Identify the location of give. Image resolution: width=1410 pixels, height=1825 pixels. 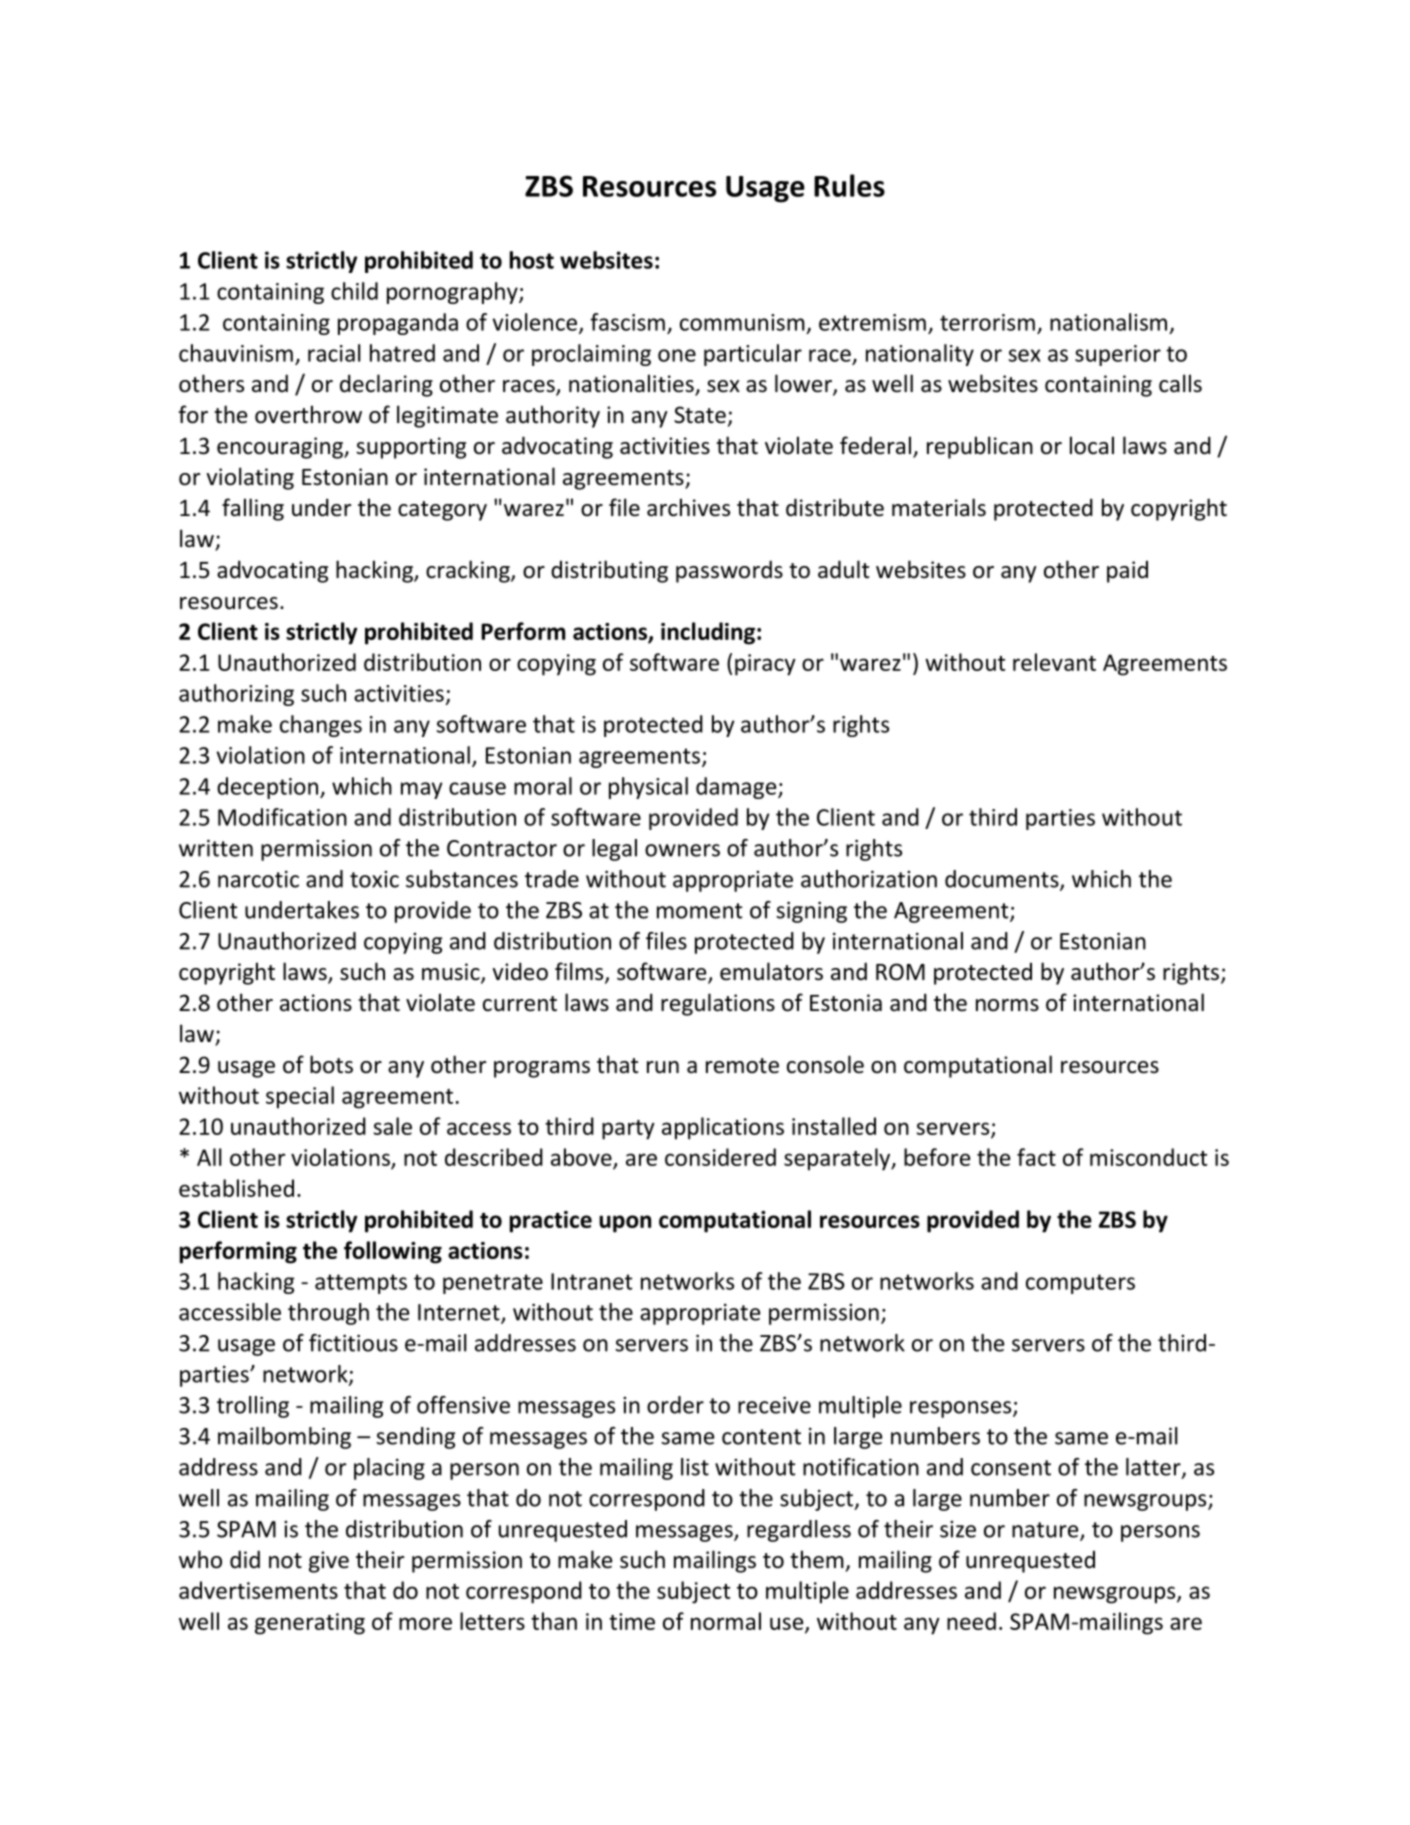
(329, 1562).
